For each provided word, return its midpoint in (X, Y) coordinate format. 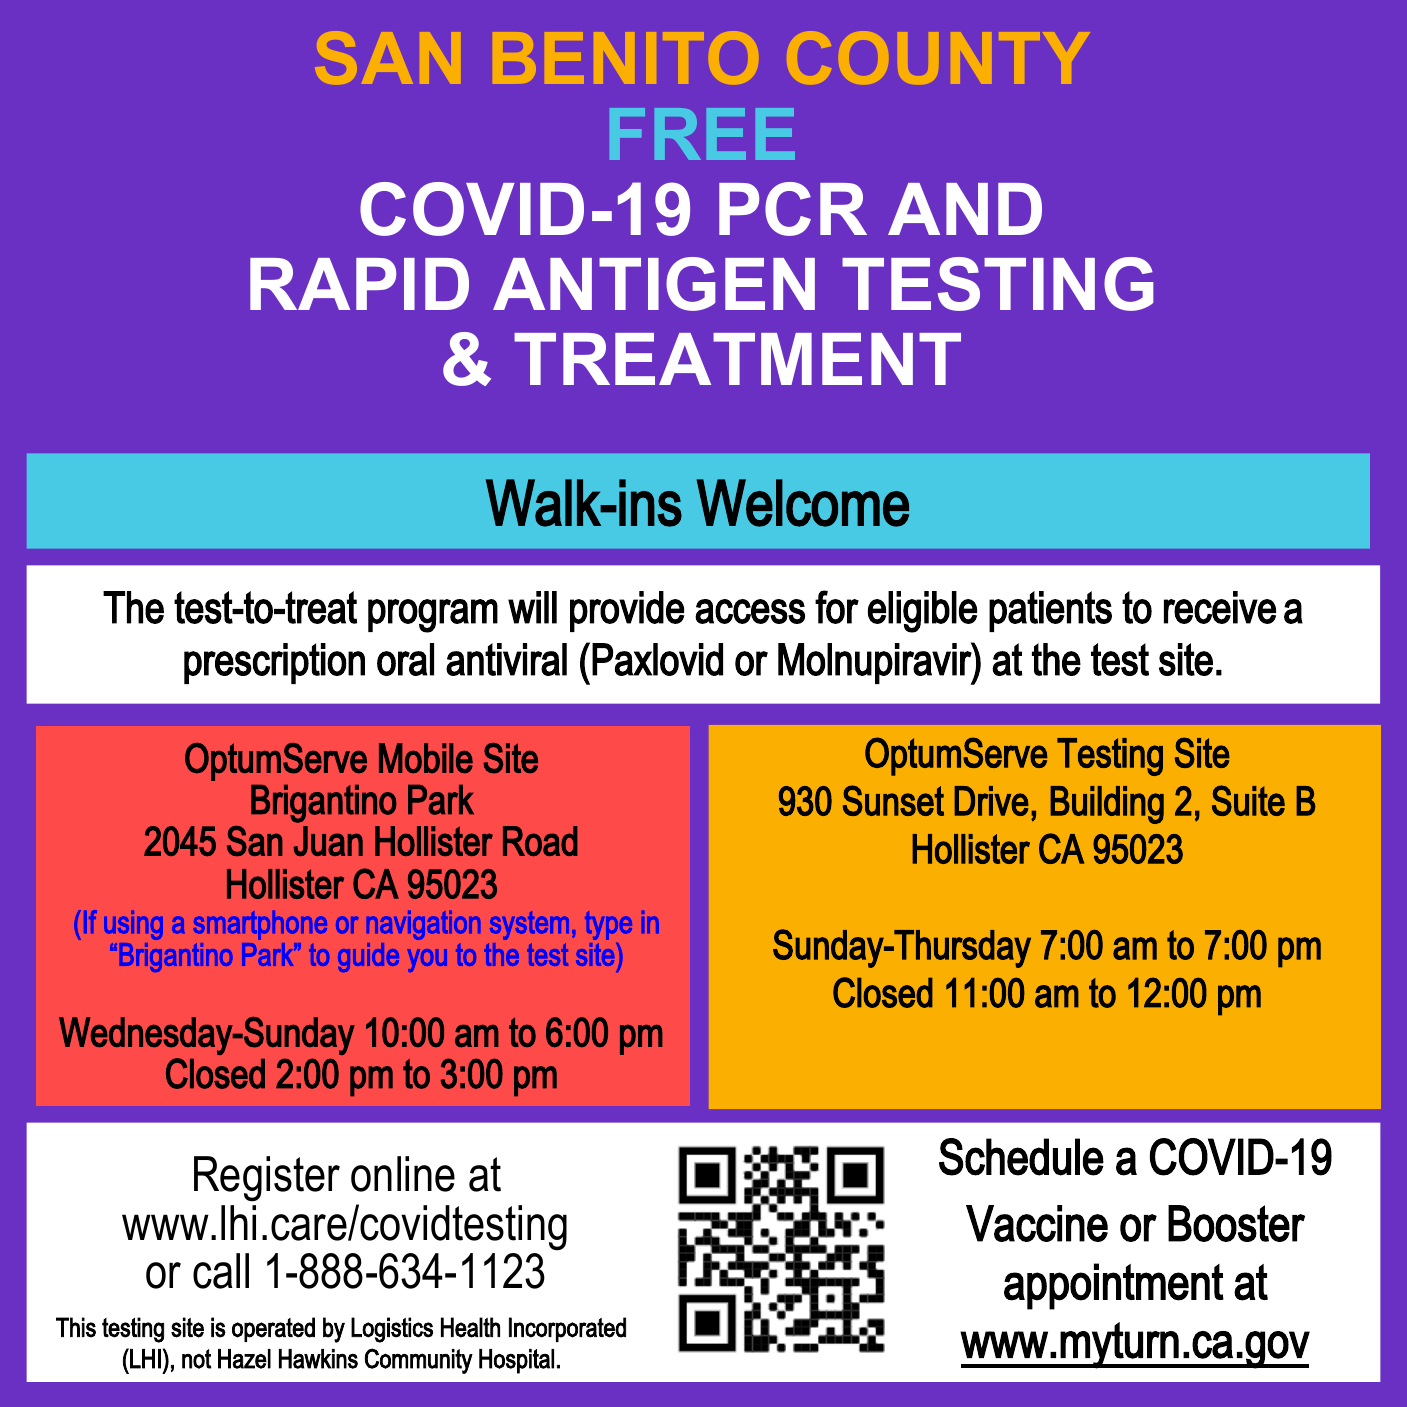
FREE (702, 134)
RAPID (359, 284)
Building (1107, 805)
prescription (274, 663)
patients (1050, 611)
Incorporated (567, 1329)
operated (273, 1329)
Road (540, 841)
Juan (328, 841)
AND (965, 209)
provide (627, 611)
